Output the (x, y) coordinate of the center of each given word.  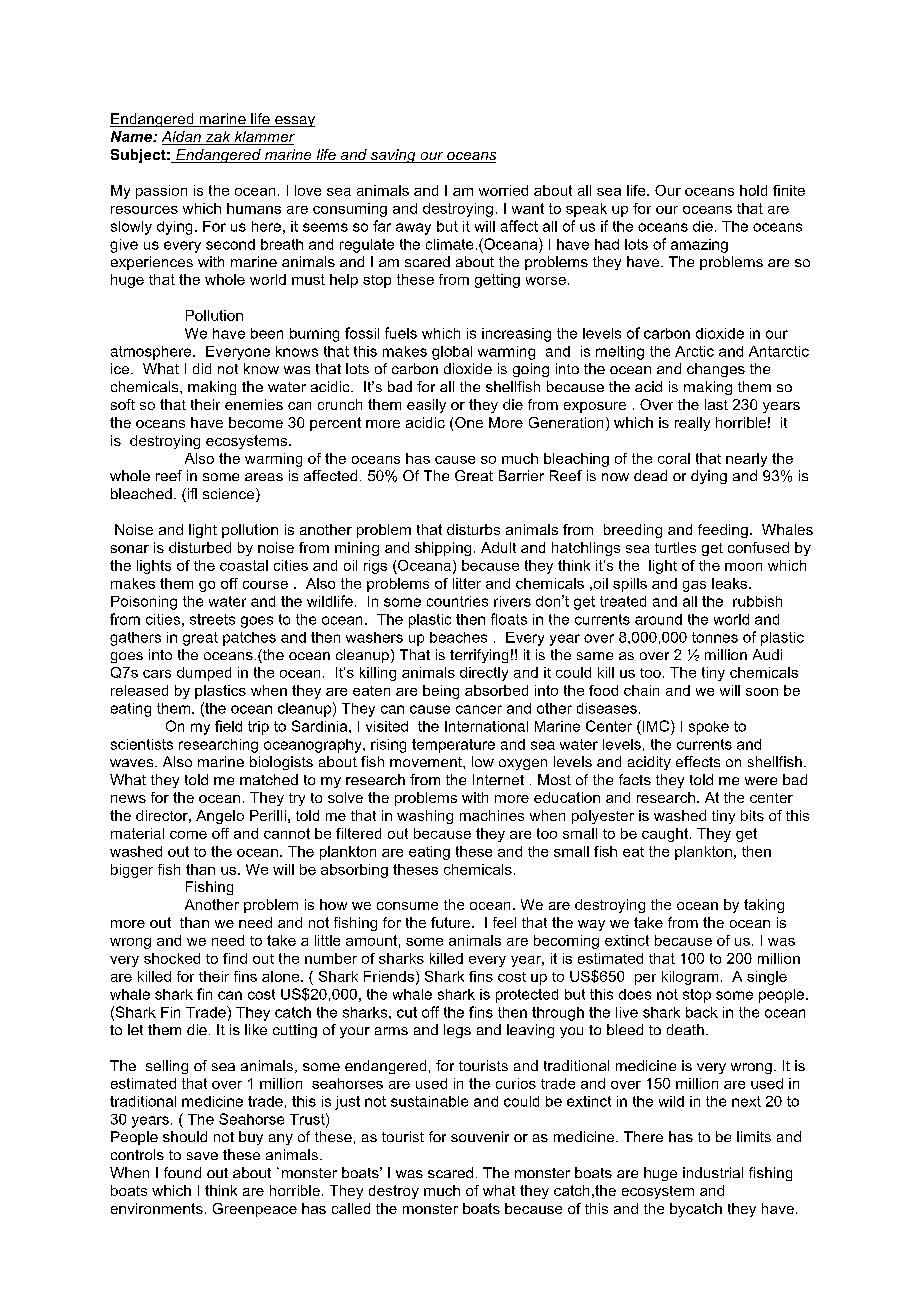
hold (753, 190)
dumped (204, 674)
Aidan (182, 138)
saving (393, 156)
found (182, 1172)
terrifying (479, 656)
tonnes (715, 637)
